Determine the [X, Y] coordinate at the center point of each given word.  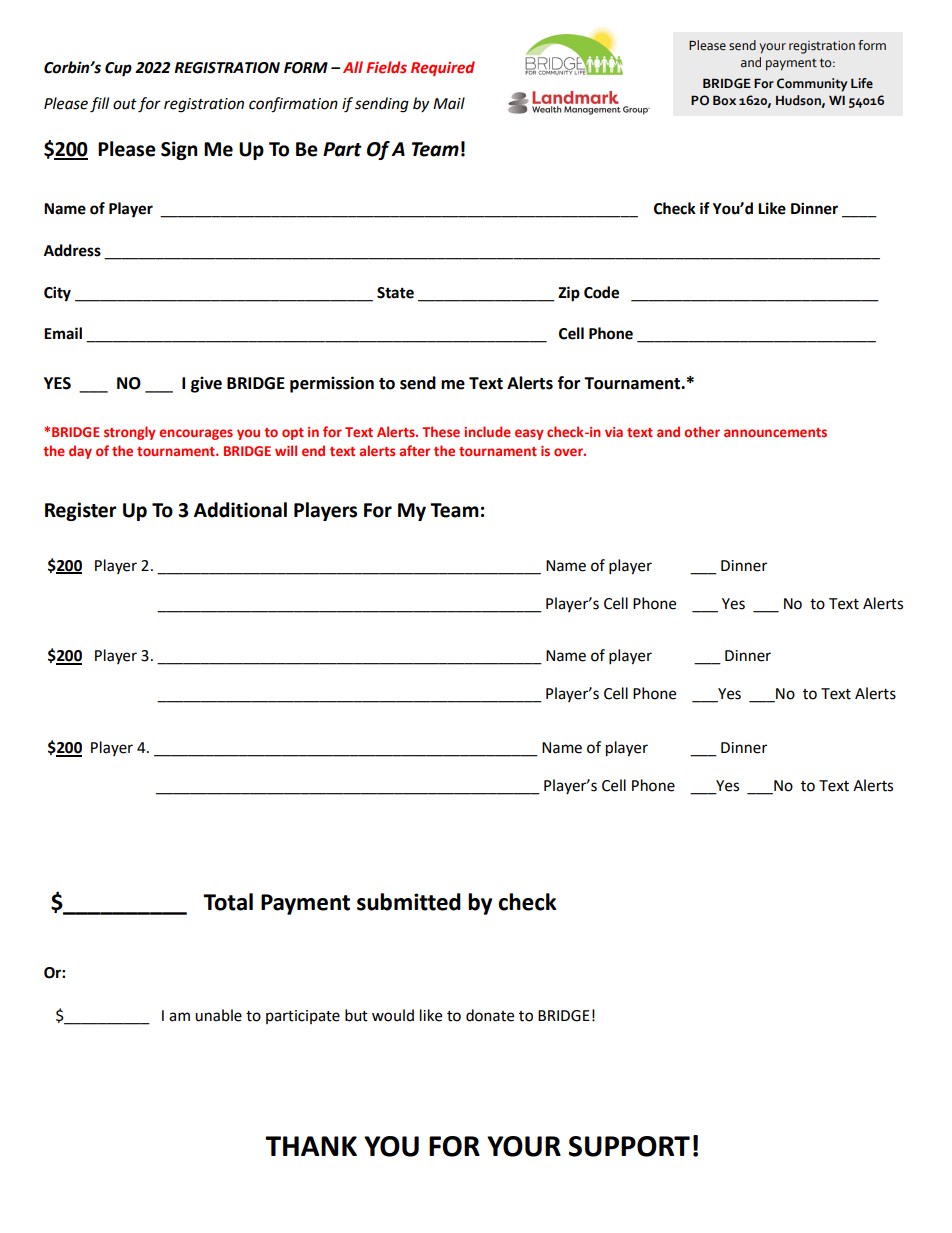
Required [443, 68]
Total [228, 902]
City [57, 294]
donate [490, 1015]
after [415, 450]
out [125, 104]
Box [724, 100]
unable [218, 1015]
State [395, 293]
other [702, 431]
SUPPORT [629, 1146]
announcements [775, 432]
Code [601, 292]
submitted [409, 902]
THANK [311, 1146]
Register [81, 511]
